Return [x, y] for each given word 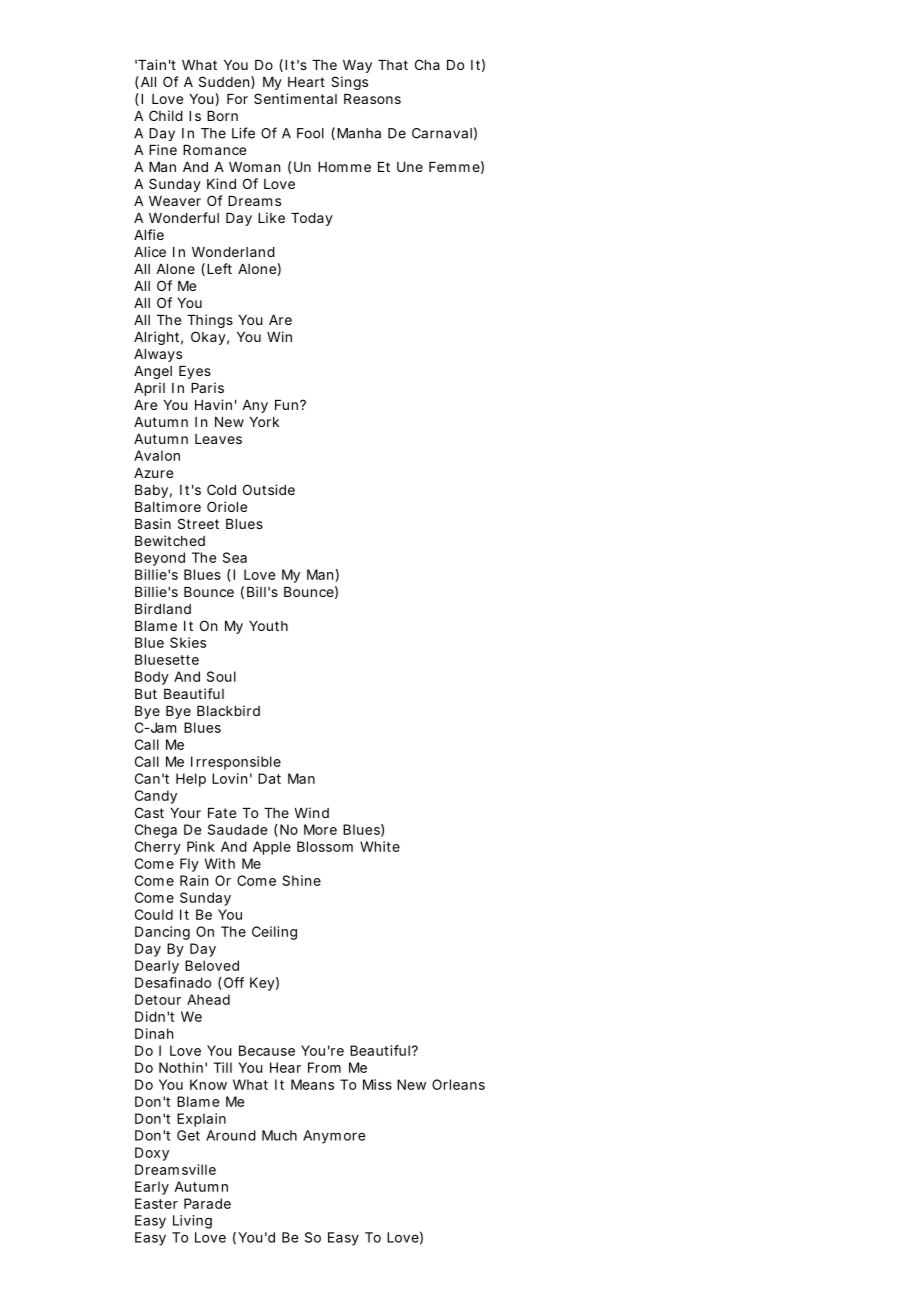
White [380, 846]
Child [166, 115]
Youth [268, 626]
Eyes [195, 372]
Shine [301, 880]
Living [192, 1222]
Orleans [458, 1084]
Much [279, 1135]
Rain [194, 880]
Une [410, 167]
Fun [286, 405]
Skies [188, 642]
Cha [427, 64]
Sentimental [295, 98]
